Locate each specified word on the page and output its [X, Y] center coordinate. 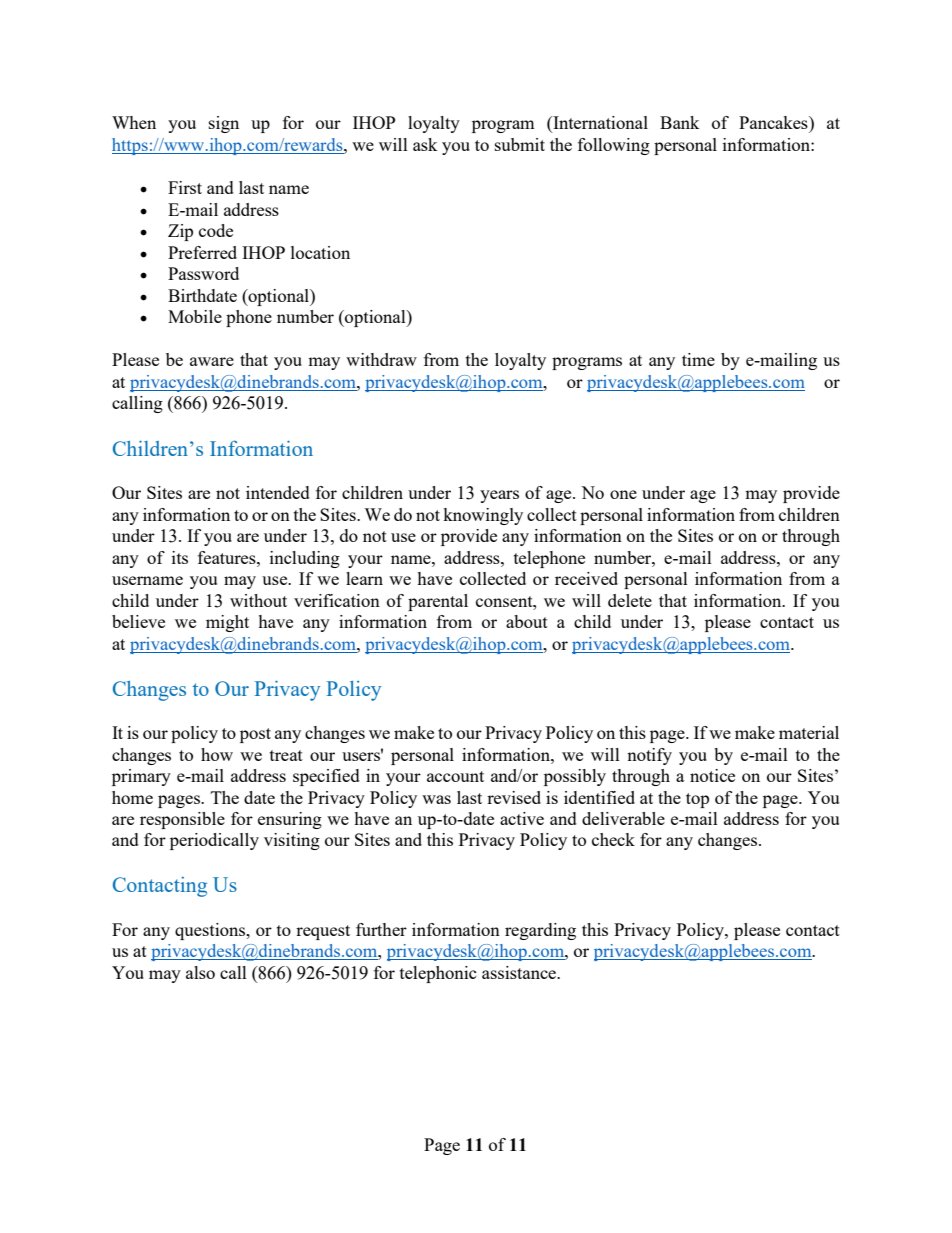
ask [425, 144]
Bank [680, 122]
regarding [540, 931]
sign [224, 124]
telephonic [438, 974]
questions [211, 931]
